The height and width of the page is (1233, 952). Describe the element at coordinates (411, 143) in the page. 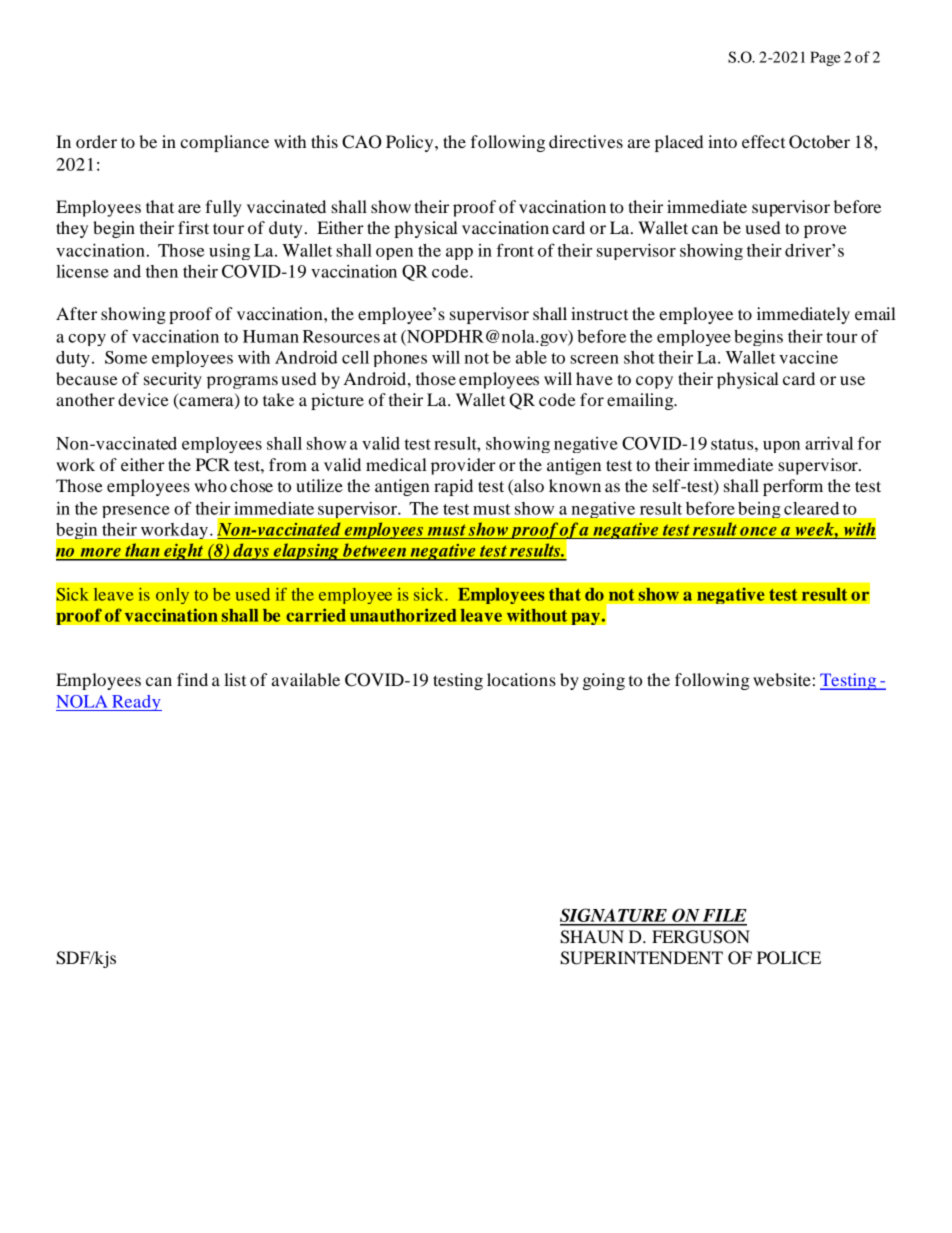

I see `Policy` at that location.
